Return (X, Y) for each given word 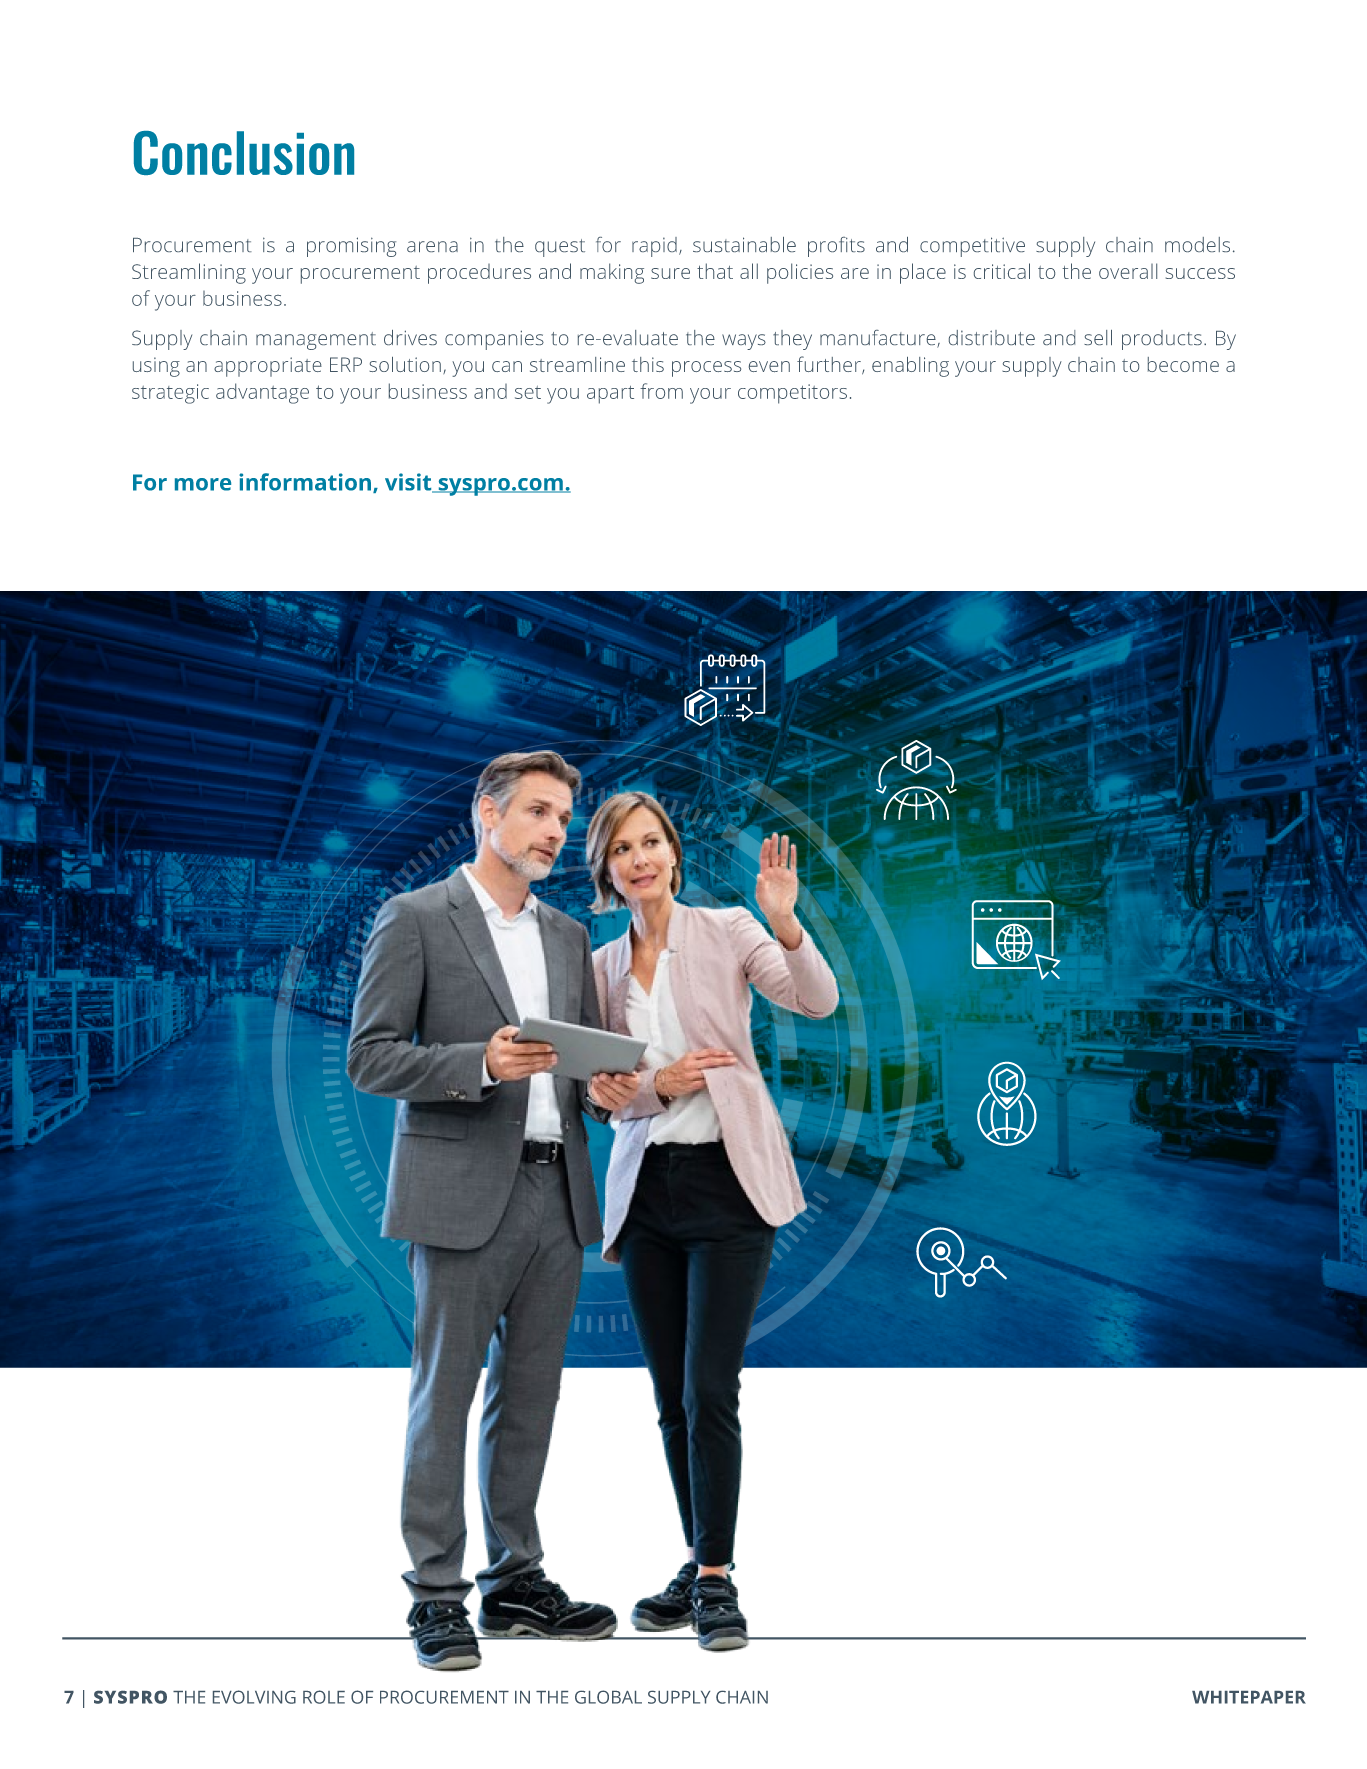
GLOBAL (608, 1697)
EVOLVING (254, 1697)
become (1183, 364)
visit (409, 483)
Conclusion (244, 153)
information (305, 482)
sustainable (744, 244)
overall (1128, 271)
